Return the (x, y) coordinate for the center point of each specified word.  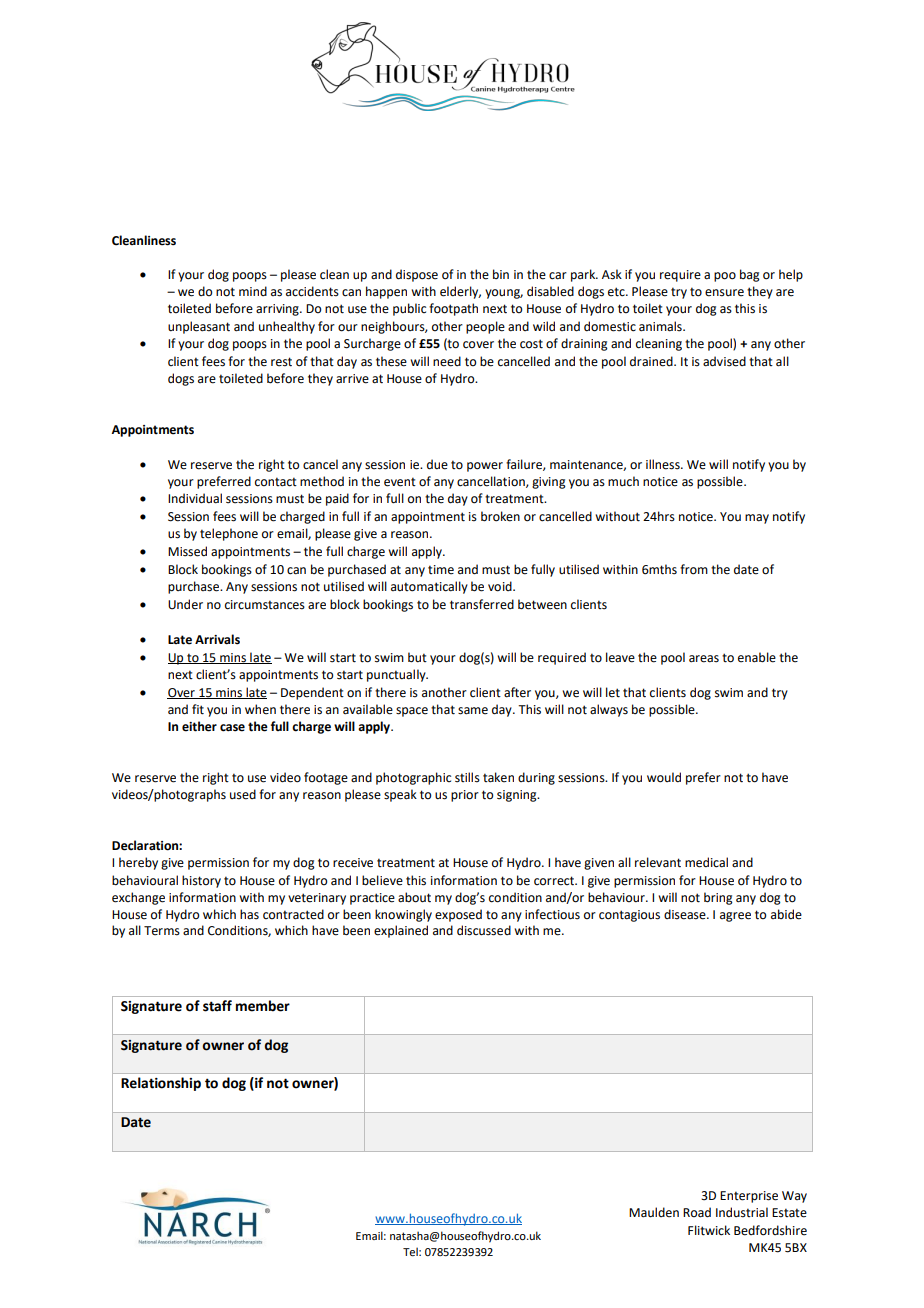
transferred (482, 604)
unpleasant (199, 327)
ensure (724, 293)
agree (735, 917)
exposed (458, 915)
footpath (453, 309)
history (201, 881)
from (694, 569)
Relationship (161, 1084)
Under (185, 604)
